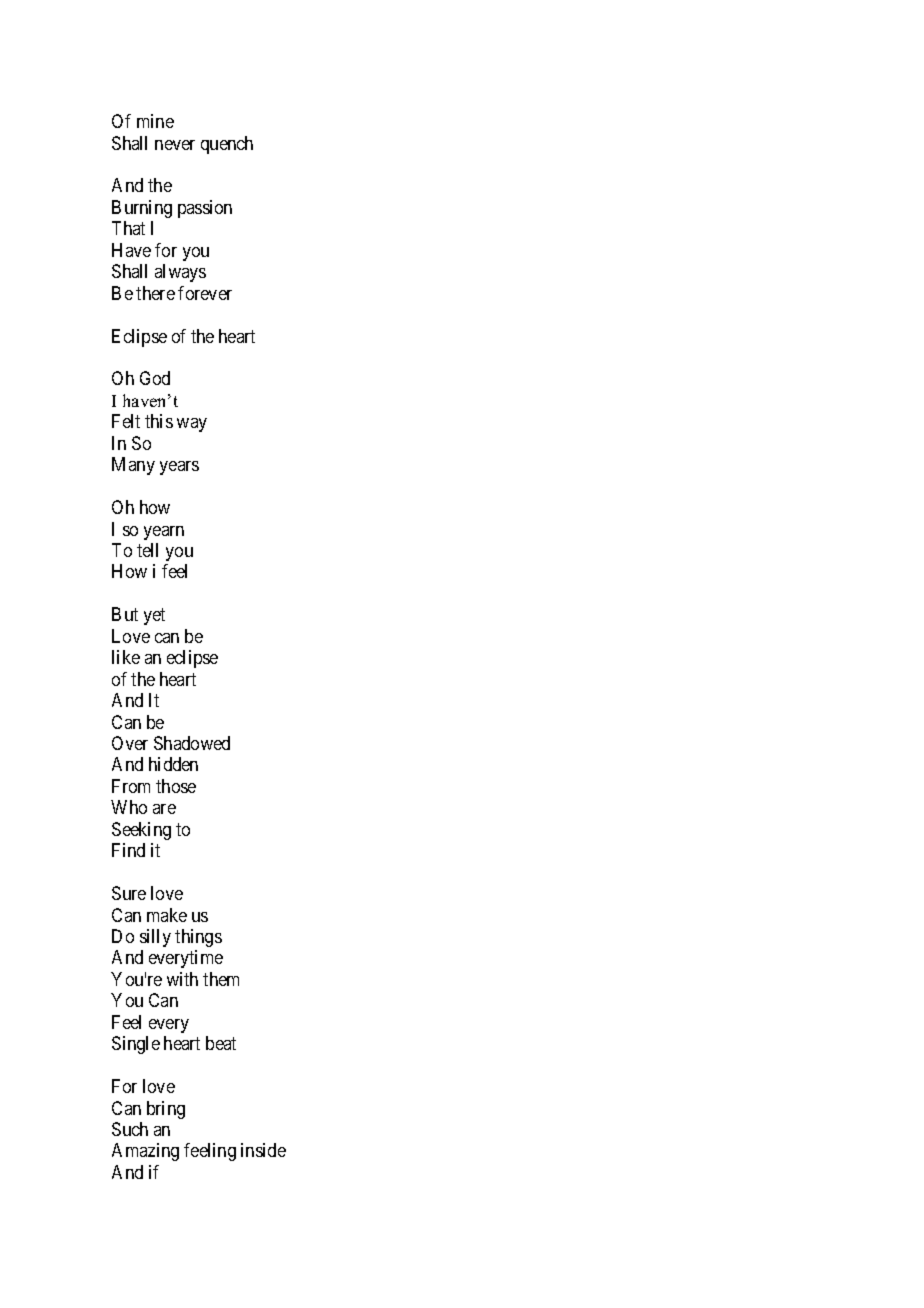 The width and height of the document is (924, 1308). Describe the element at coordinates (205, 209) in the document. I see `passion` at that location.
